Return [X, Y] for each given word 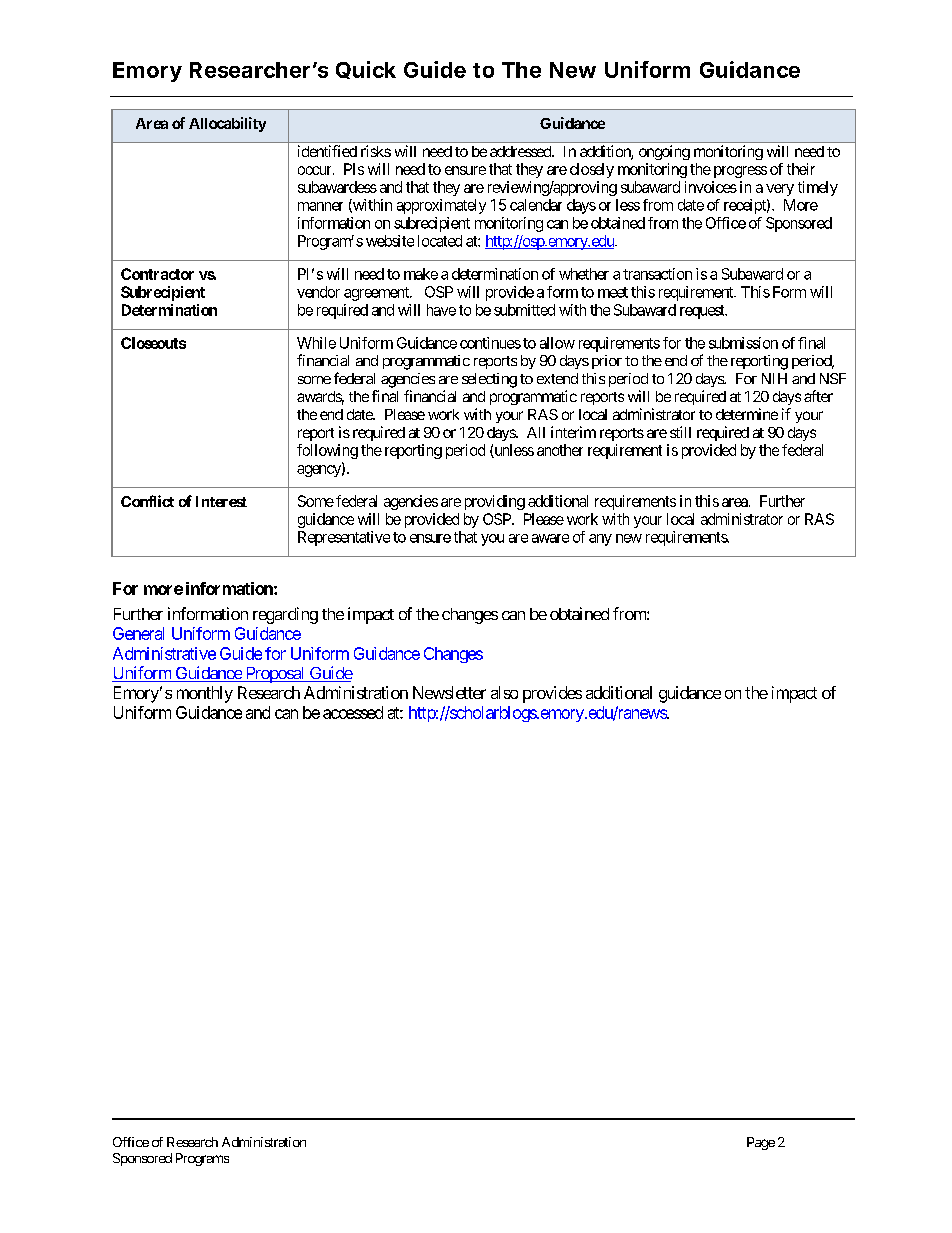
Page [761, 1143]
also [504, 692]
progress [740, 172]
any [600, 540]
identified [327, 151]
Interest [221, 501]
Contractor [157, 274]
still [680, 432]
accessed [353, 712]
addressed [521, 151]
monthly [205, 694]
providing [495, 502]
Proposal [275, 675]
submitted [524, 310]
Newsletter [449, 692]
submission [743, 343]
